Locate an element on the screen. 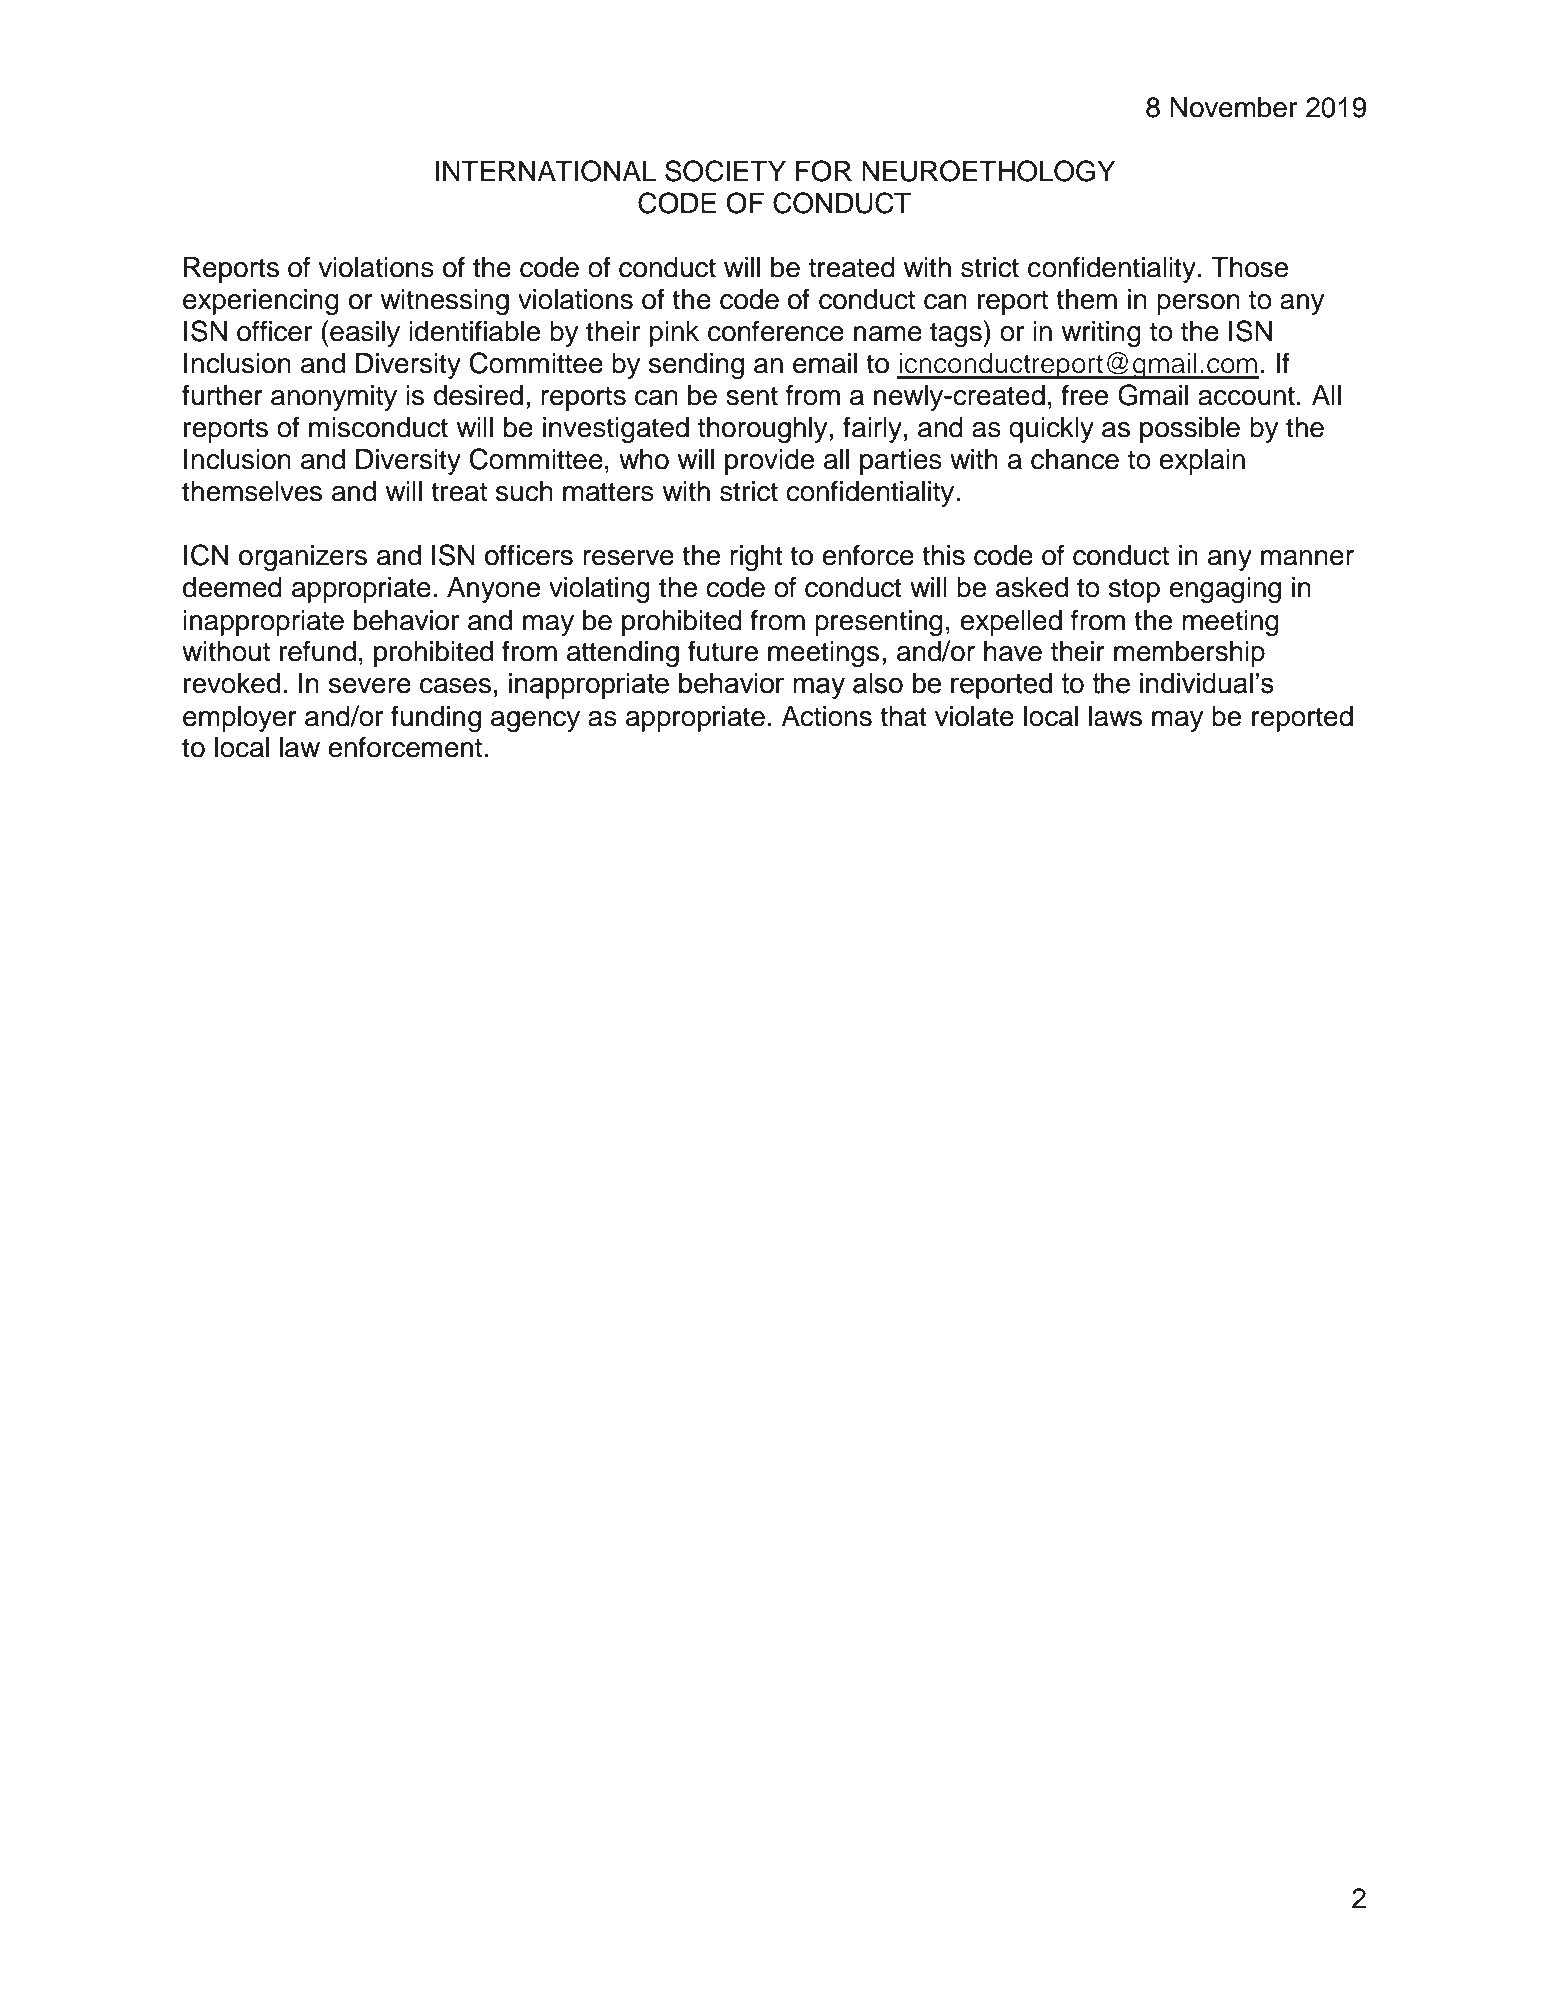  easily is located at coordinates (365, 334).
